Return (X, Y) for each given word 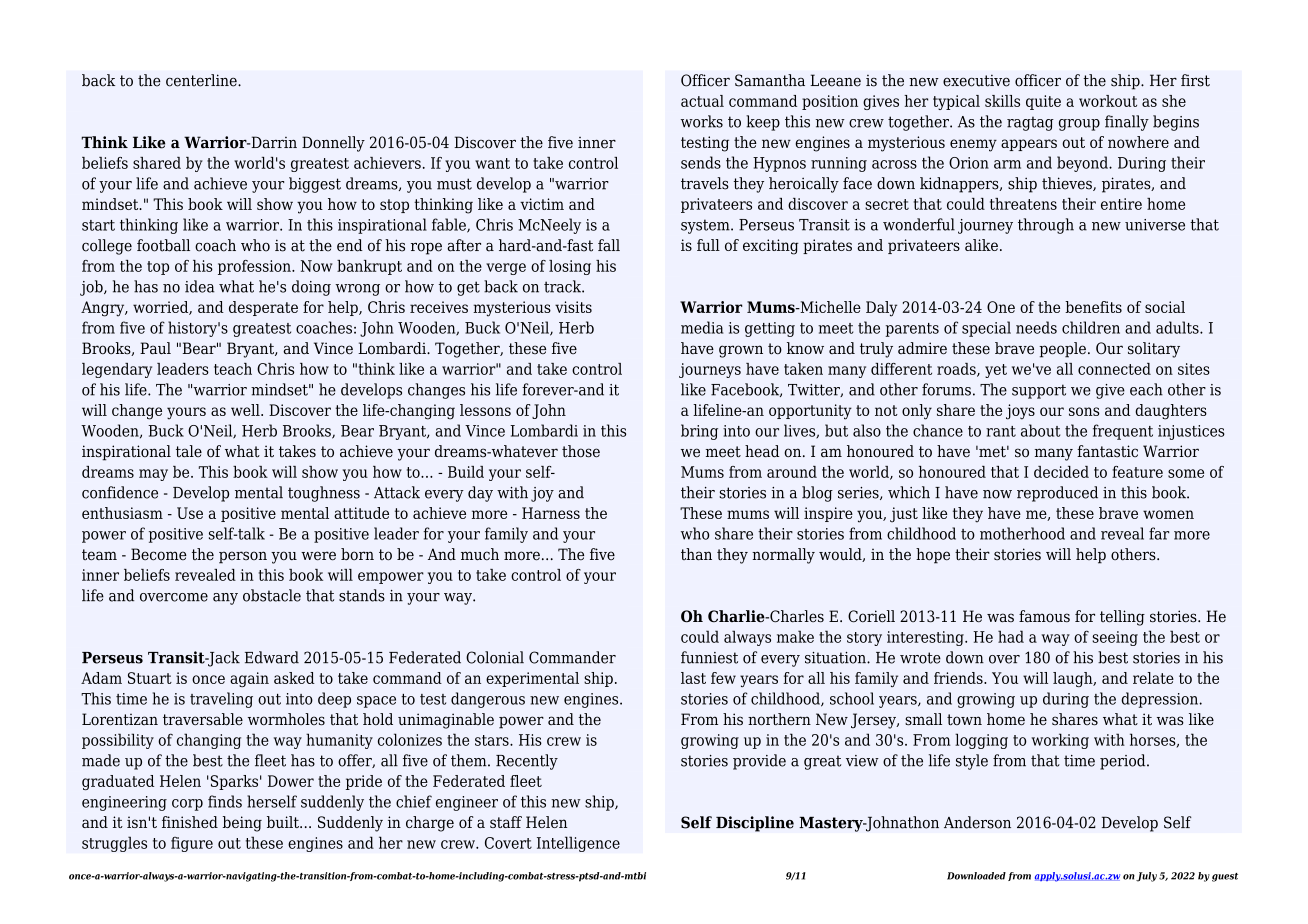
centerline (202, 80)
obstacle (272, 595)
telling (1122, 618)
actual (702, 101)
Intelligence (578, 844)
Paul (155, 348)
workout (1108, 101)
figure (192, 844)
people (1062, 350)
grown (741, 351)
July (1146, 877)
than (696, 554)
